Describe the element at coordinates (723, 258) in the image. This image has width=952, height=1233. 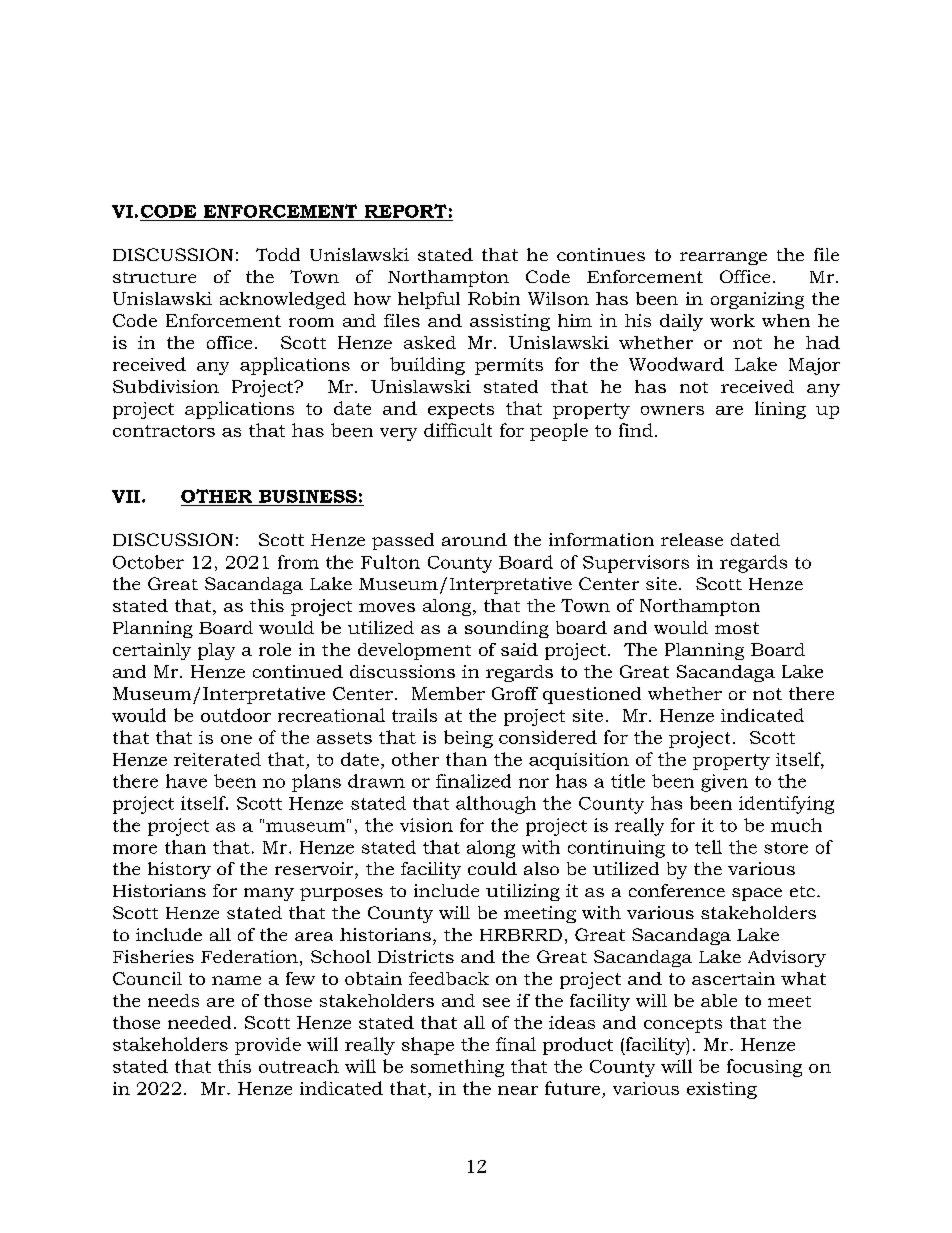
I see `rearrange` at that location.
